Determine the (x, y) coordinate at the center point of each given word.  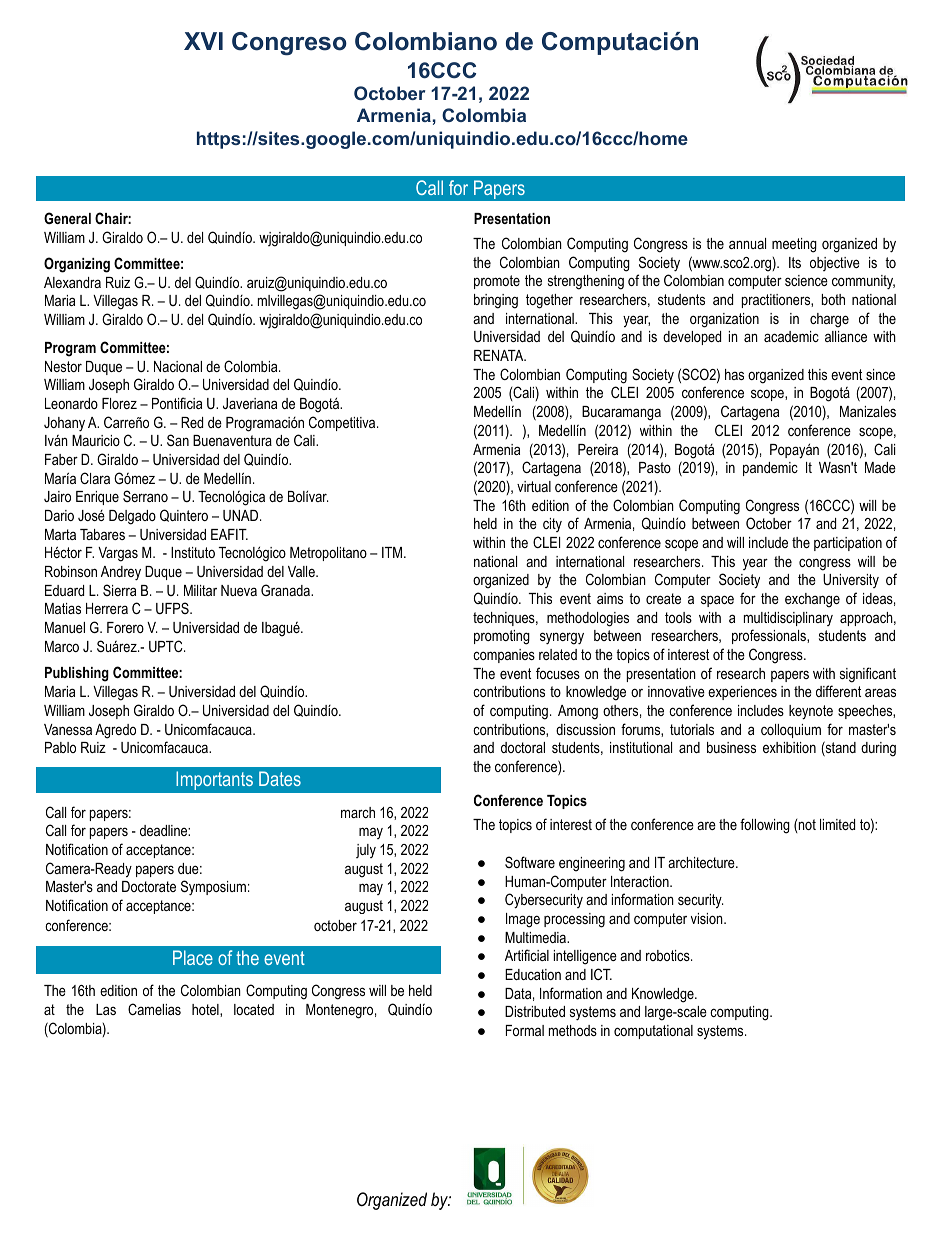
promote (497, 282)
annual (747, 243)
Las (106, 1009)
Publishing (77, 674)
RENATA (500, 355)
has (734, 374)
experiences (742, 693)
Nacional (178, 366)
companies (504, 656)
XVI (203, 41)
